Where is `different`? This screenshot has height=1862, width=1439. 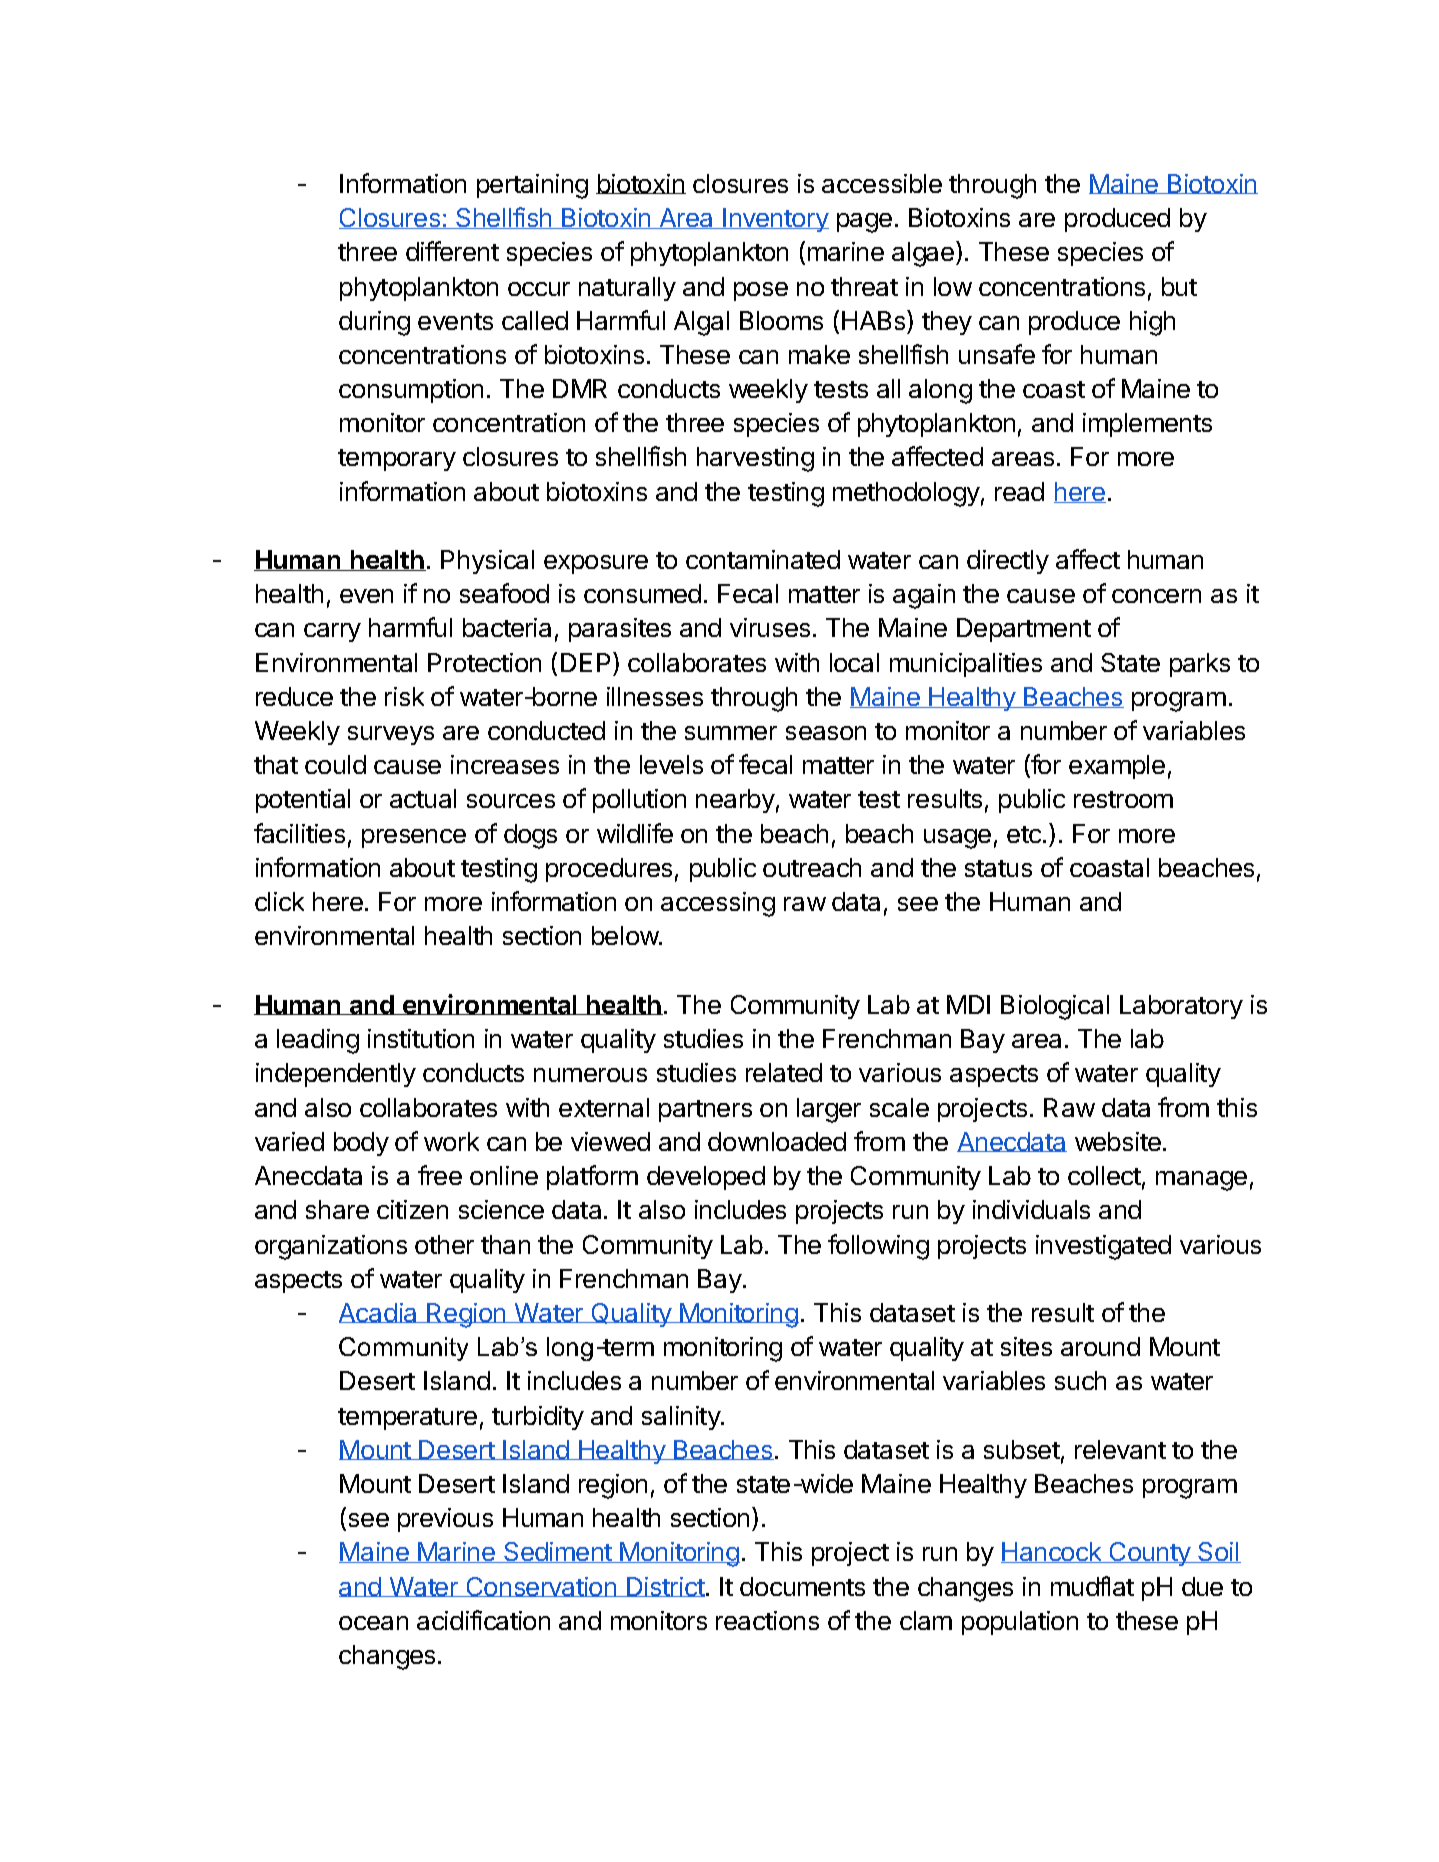
different is located at coordinates (452, 251).
